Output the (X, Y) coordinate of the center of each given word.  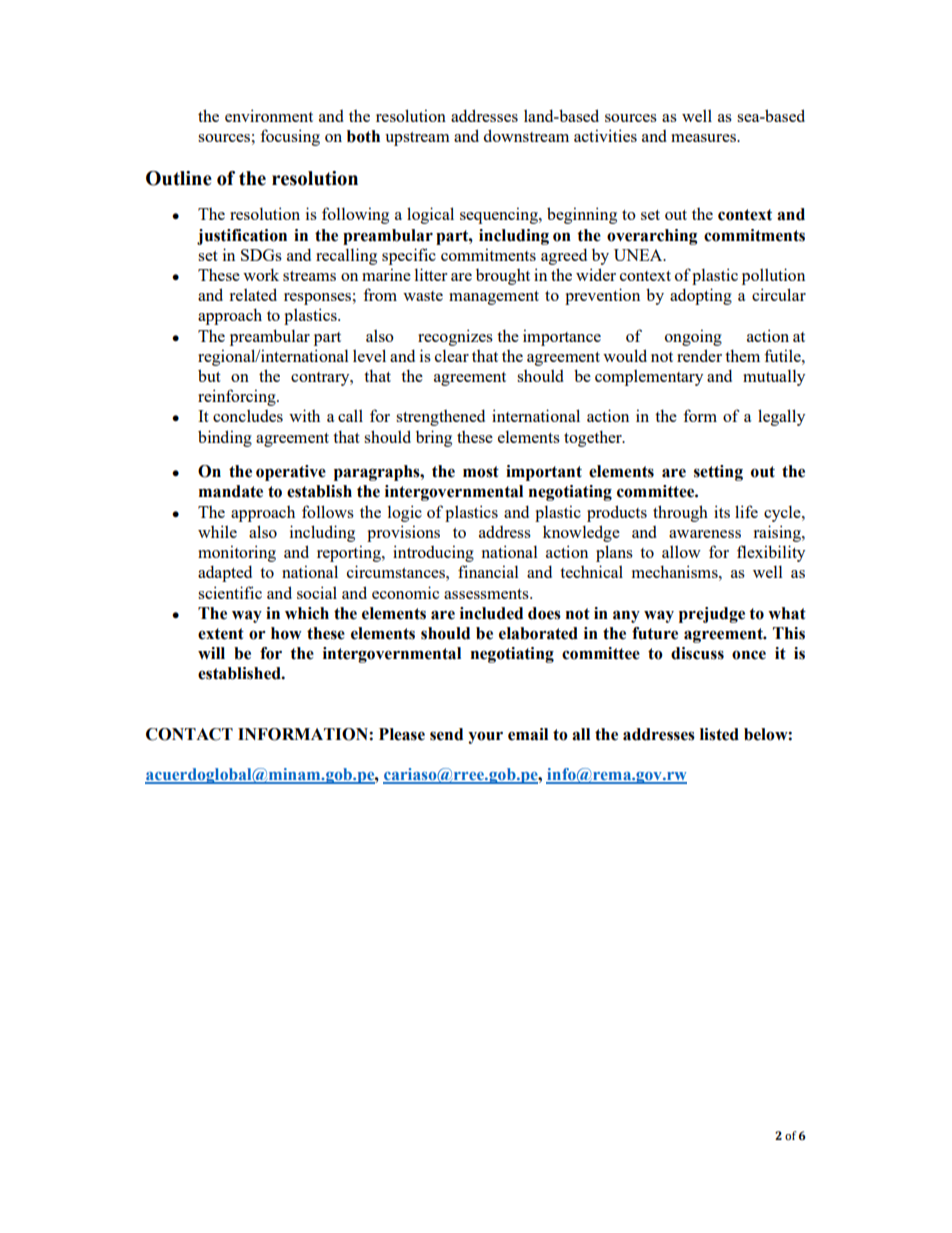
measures (704, 138)
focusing (290, 137)
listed (719, 734)
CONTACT (189, 734)
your (485, 737)
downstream (526, 135)
